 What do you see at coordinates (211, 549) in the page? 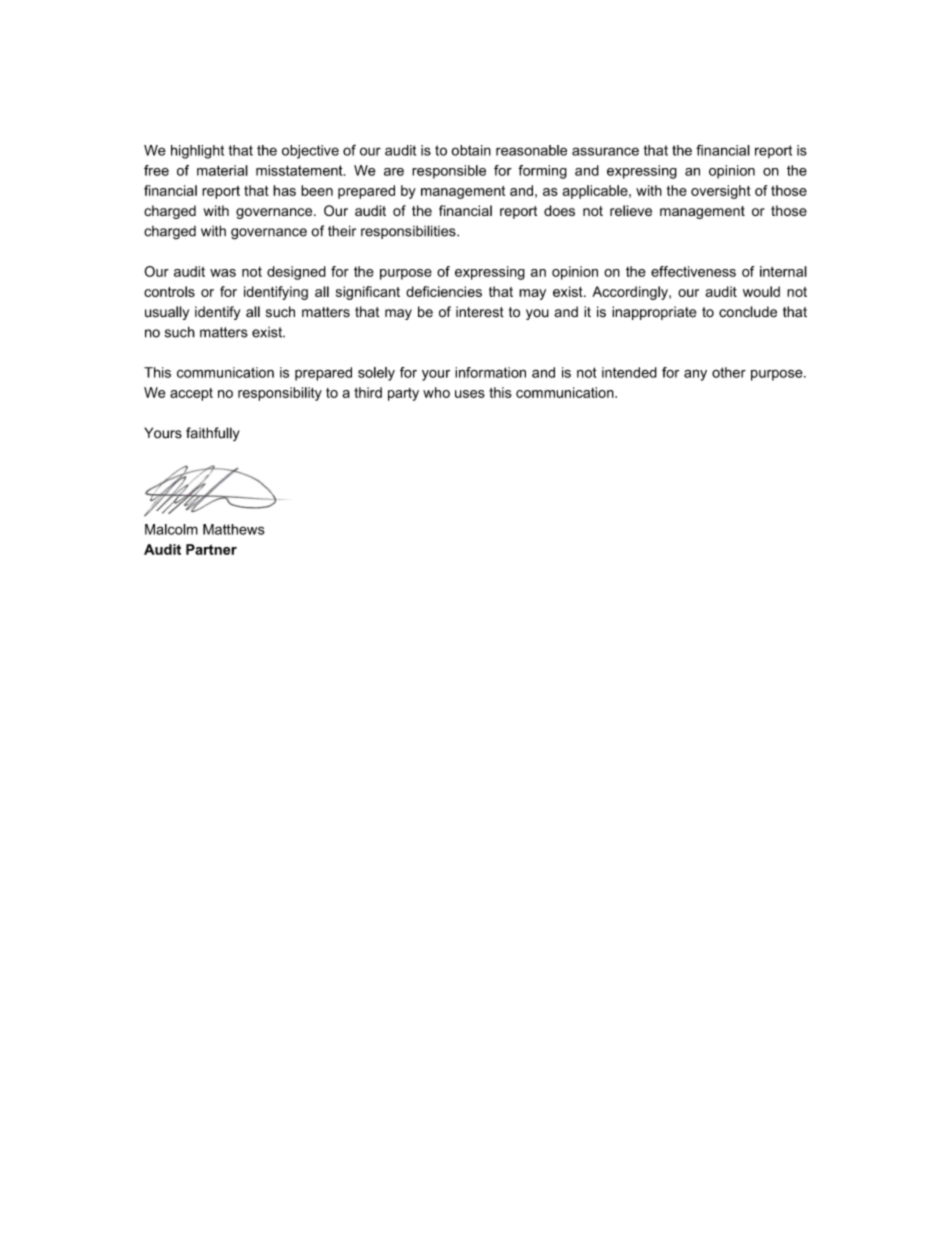
I see `Partner` at bounding box center [211, 549].
